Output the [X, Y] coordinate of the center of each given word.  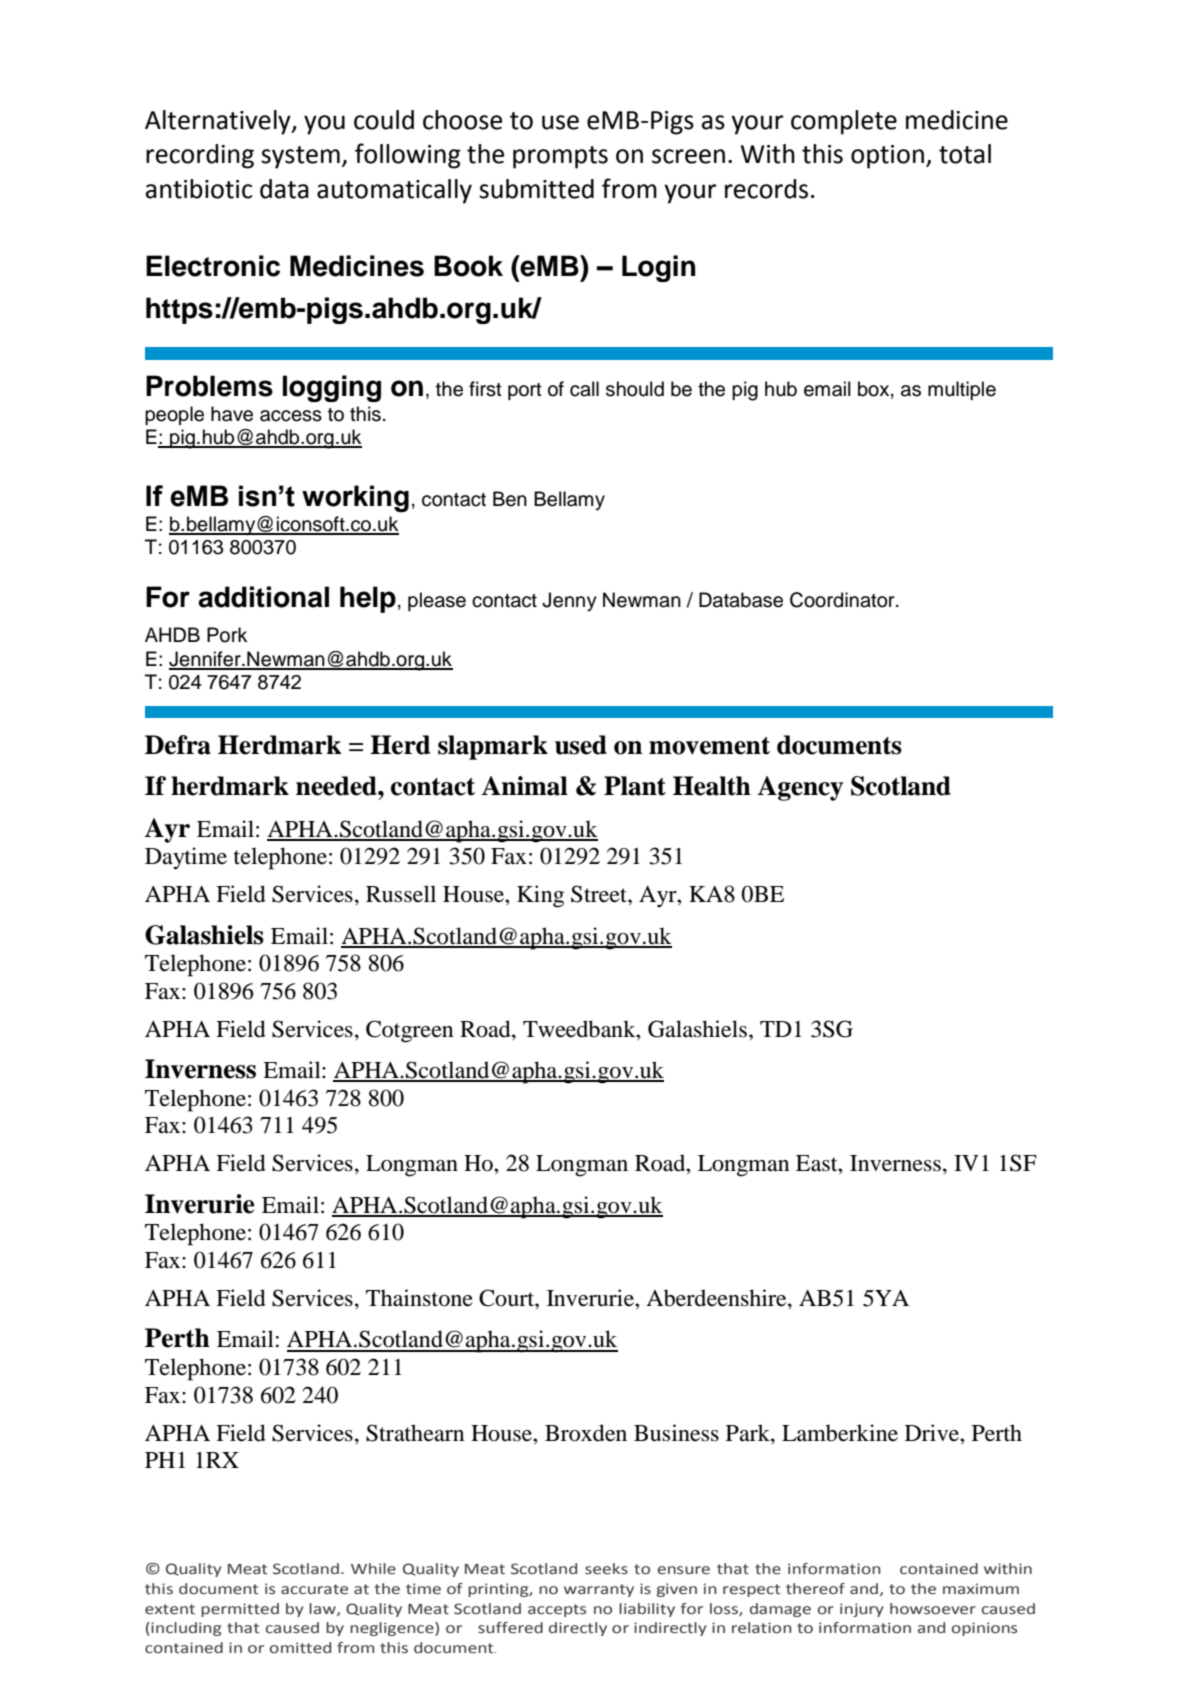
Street [600, 894]
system [300, 157]
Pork [227, 635]
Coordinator [843, 600]
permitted [240, 1610]
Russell [401, 894]
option [887, 157]
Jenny [569, 602]
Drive [933, 1433]
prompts [560, 157]
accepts [557, 1610]
